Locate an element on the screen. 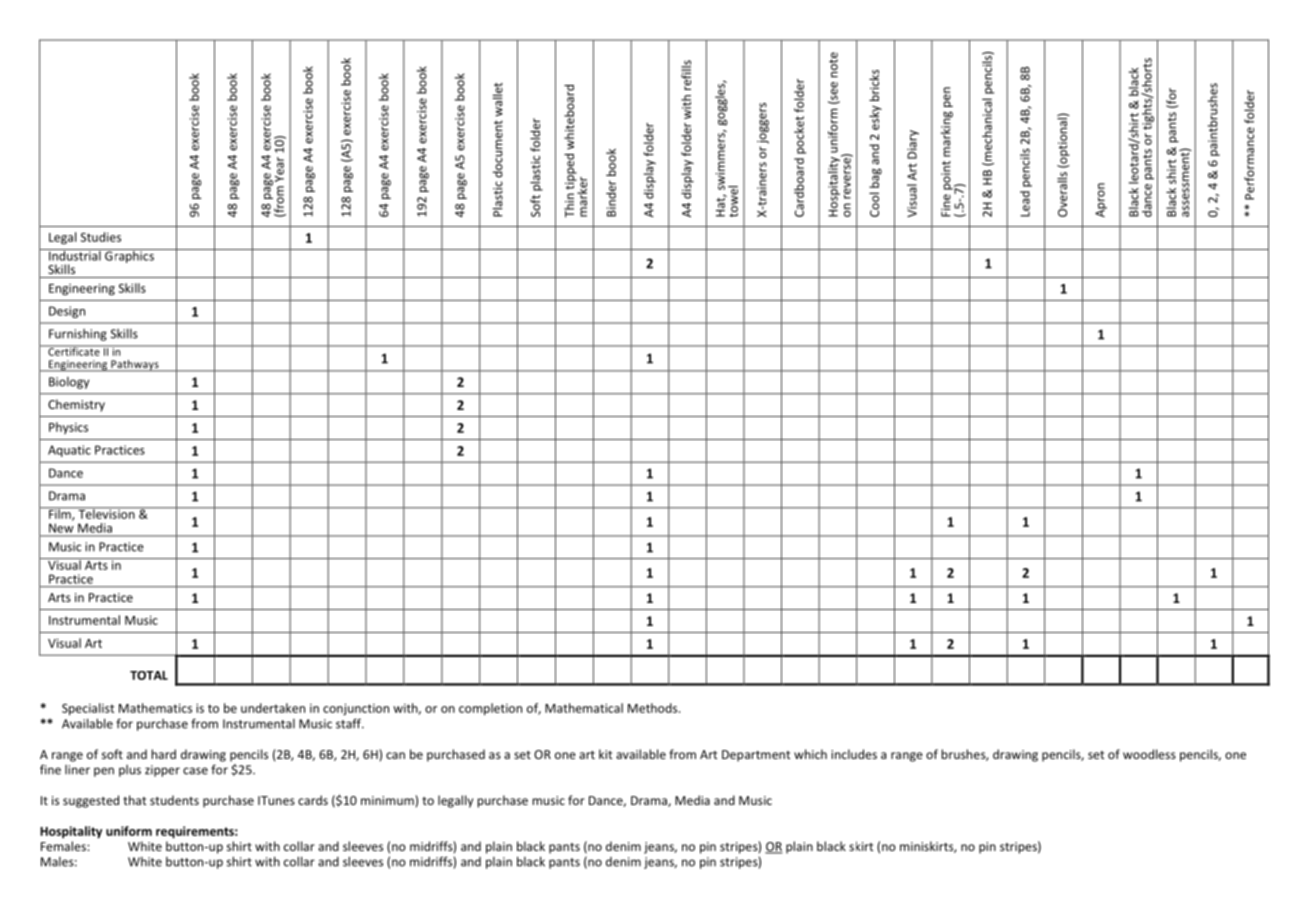 This screenshot has width=1308, height=924. Department is located at coordinates (756, 756).
